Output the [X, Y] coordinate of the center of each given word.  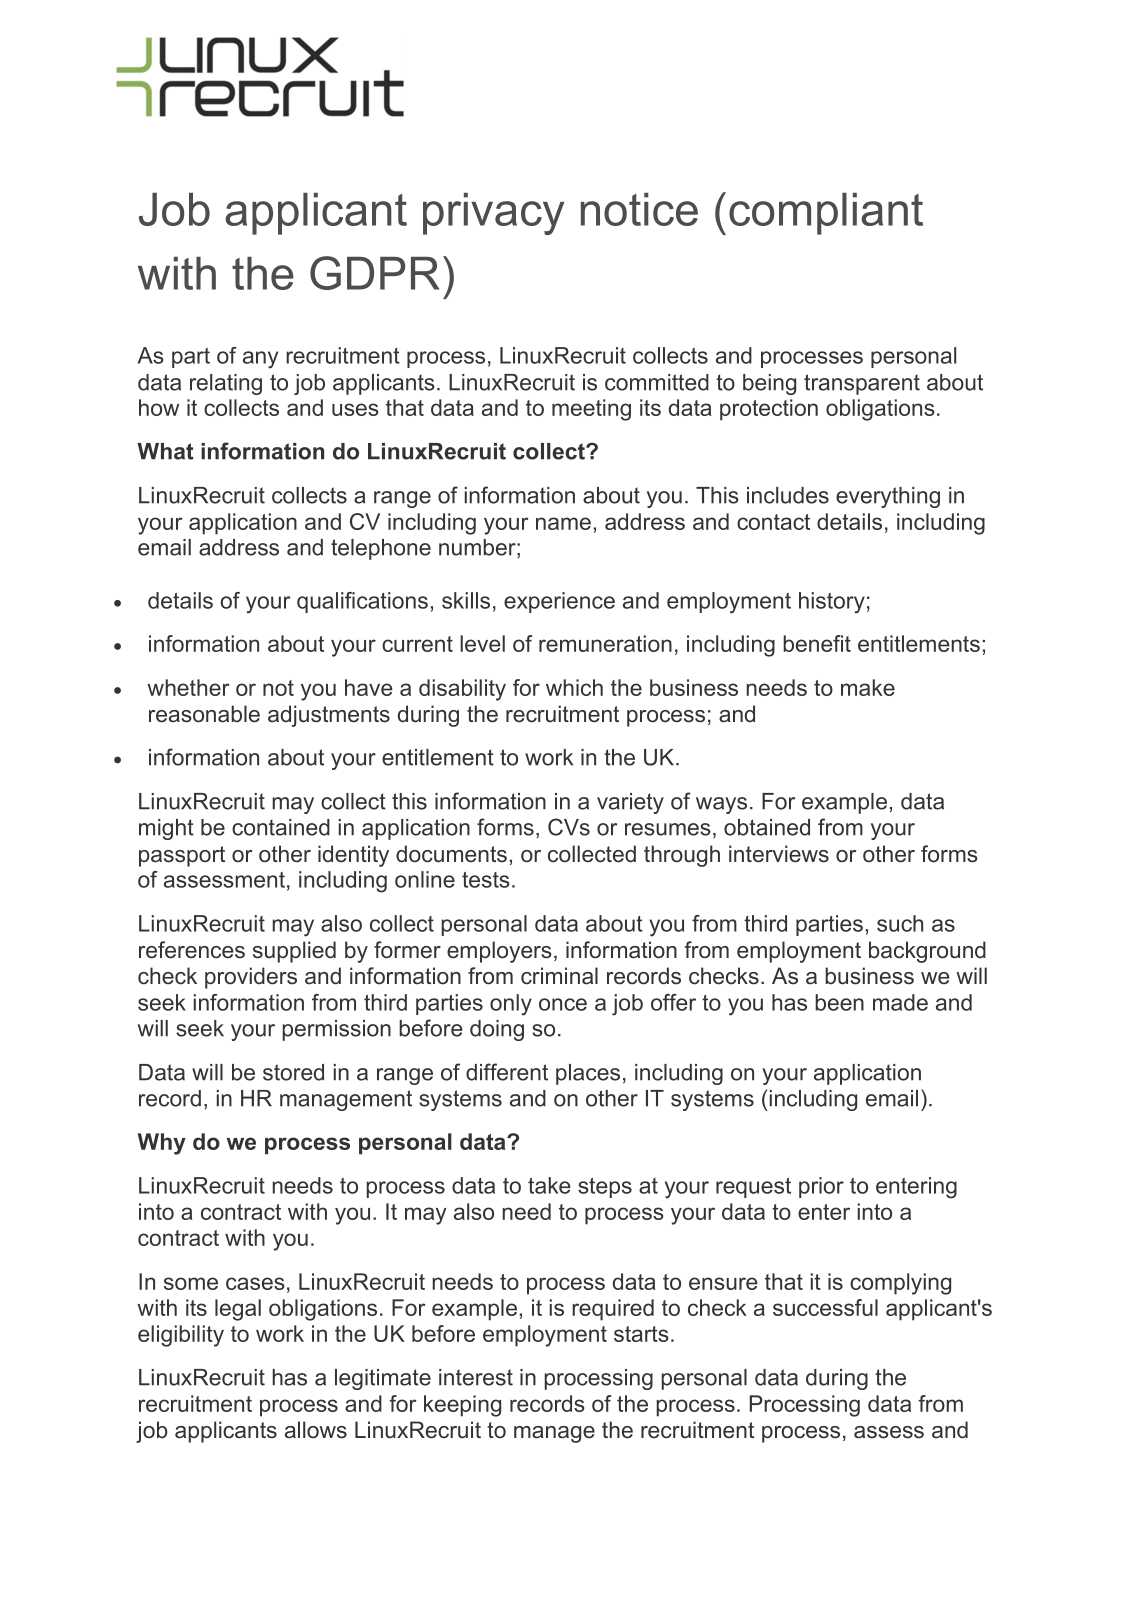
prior [821, 1187]
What [165, 451]
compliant [826, 214]
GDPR [375, 273]
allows [316, 1430]
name [563, 523]
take [549, 1185]
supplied [294, 952]
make [868, 687]
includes [788, 495]
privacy [493, 214]
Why [162, 1144]
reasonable [204, 714]
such [900, 923]
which [574, 687]
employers [499, 952]
